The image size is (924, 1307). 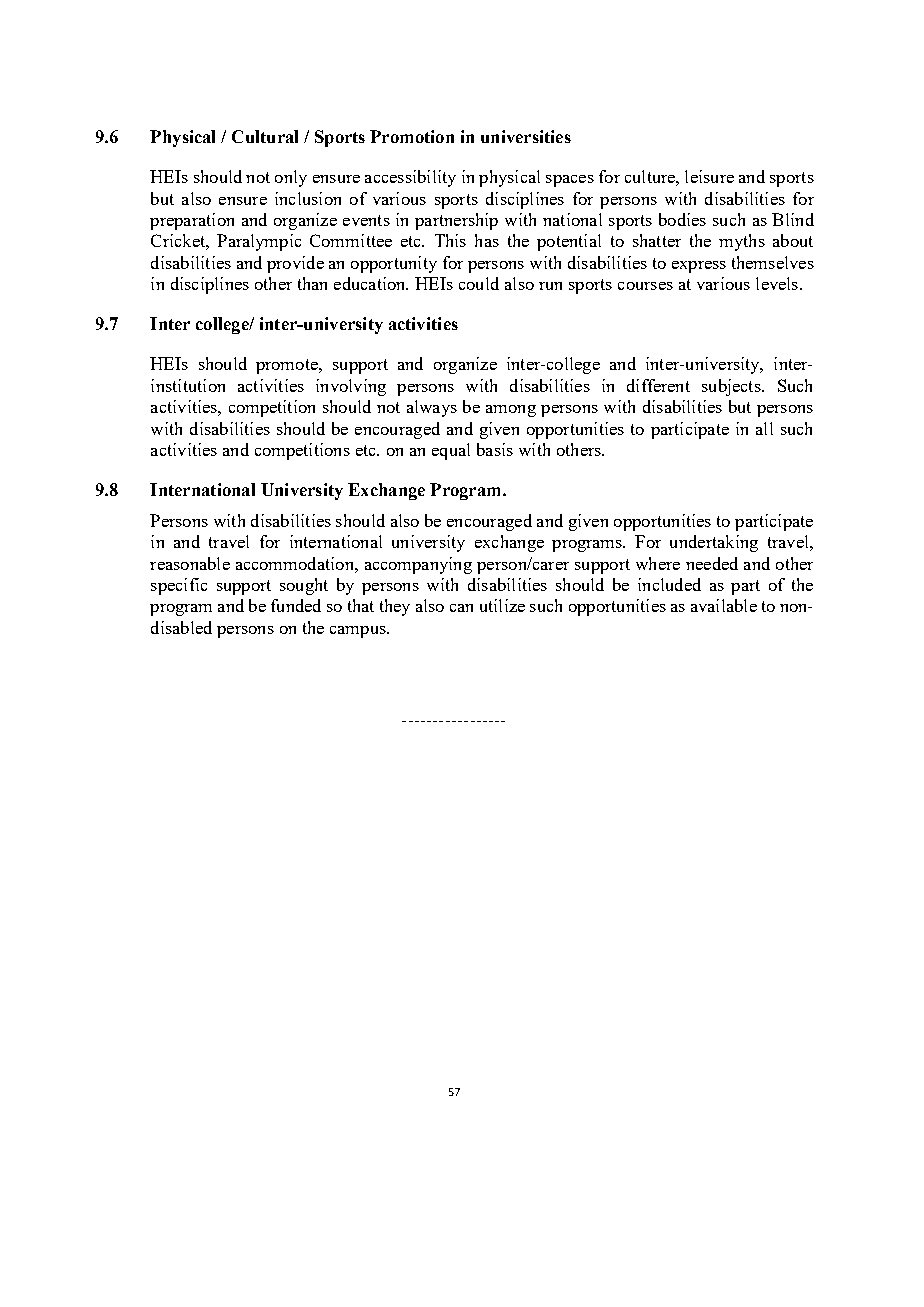 I want to click on has, so click(x=487, y=240).
